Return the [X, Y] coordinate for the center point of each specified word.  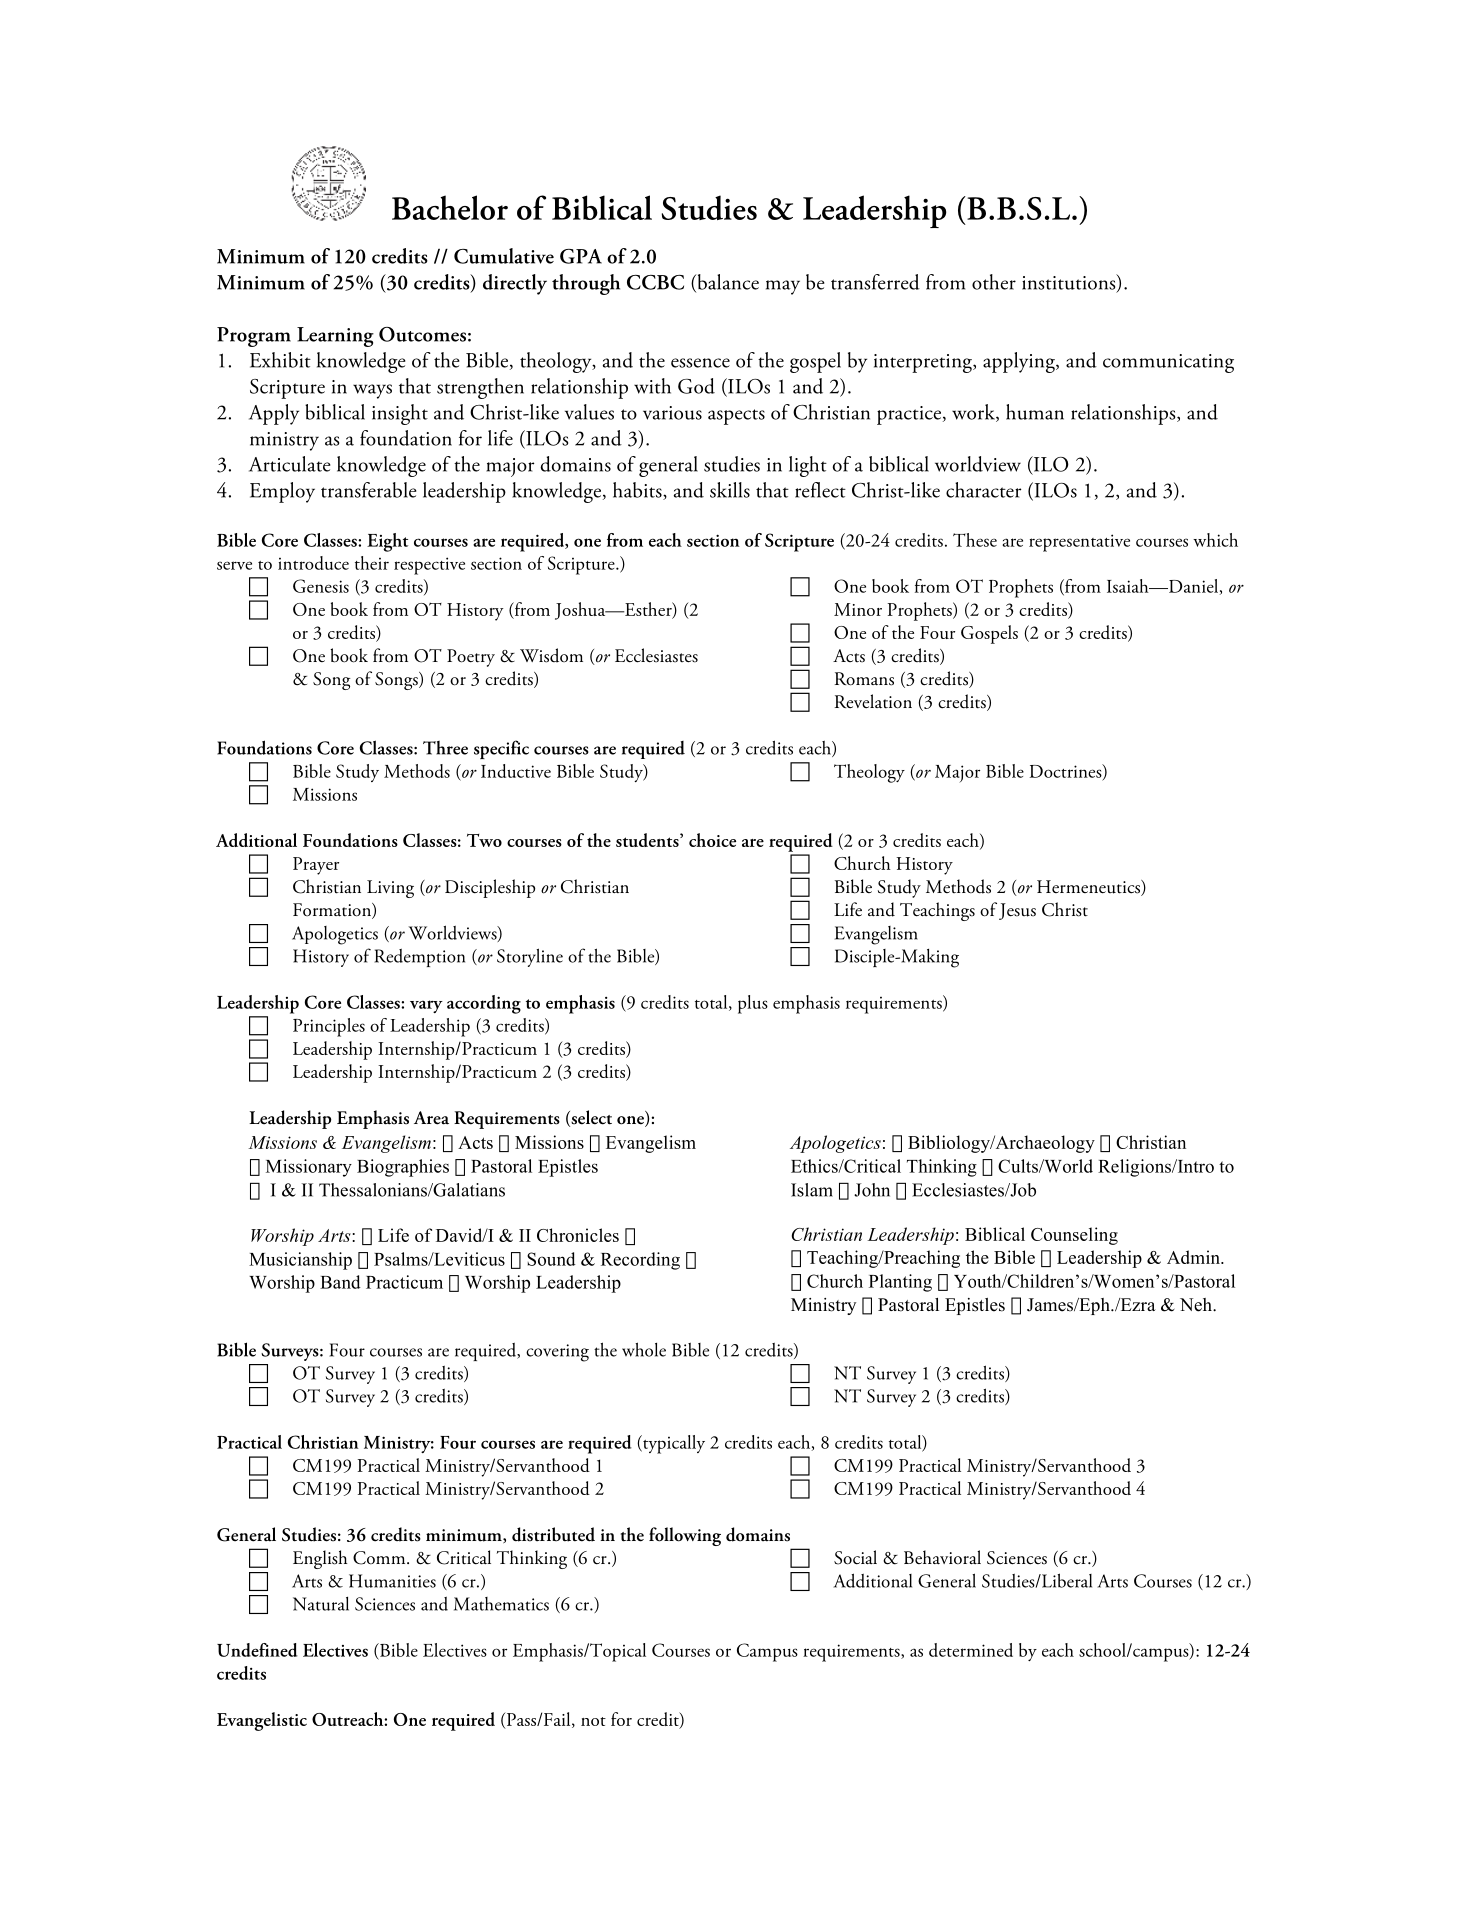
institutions [1070, 283]
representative [1079, 543]
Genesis [321, 586]
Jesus [1017, 911]
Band [340, 1282]
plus [753, 1004]
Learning [335, 337]
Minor [858, 609]
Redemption [419, 958]
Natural [321, 1604]
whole [644, 1349]
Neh [1197, 1305]
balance [727, 283]
